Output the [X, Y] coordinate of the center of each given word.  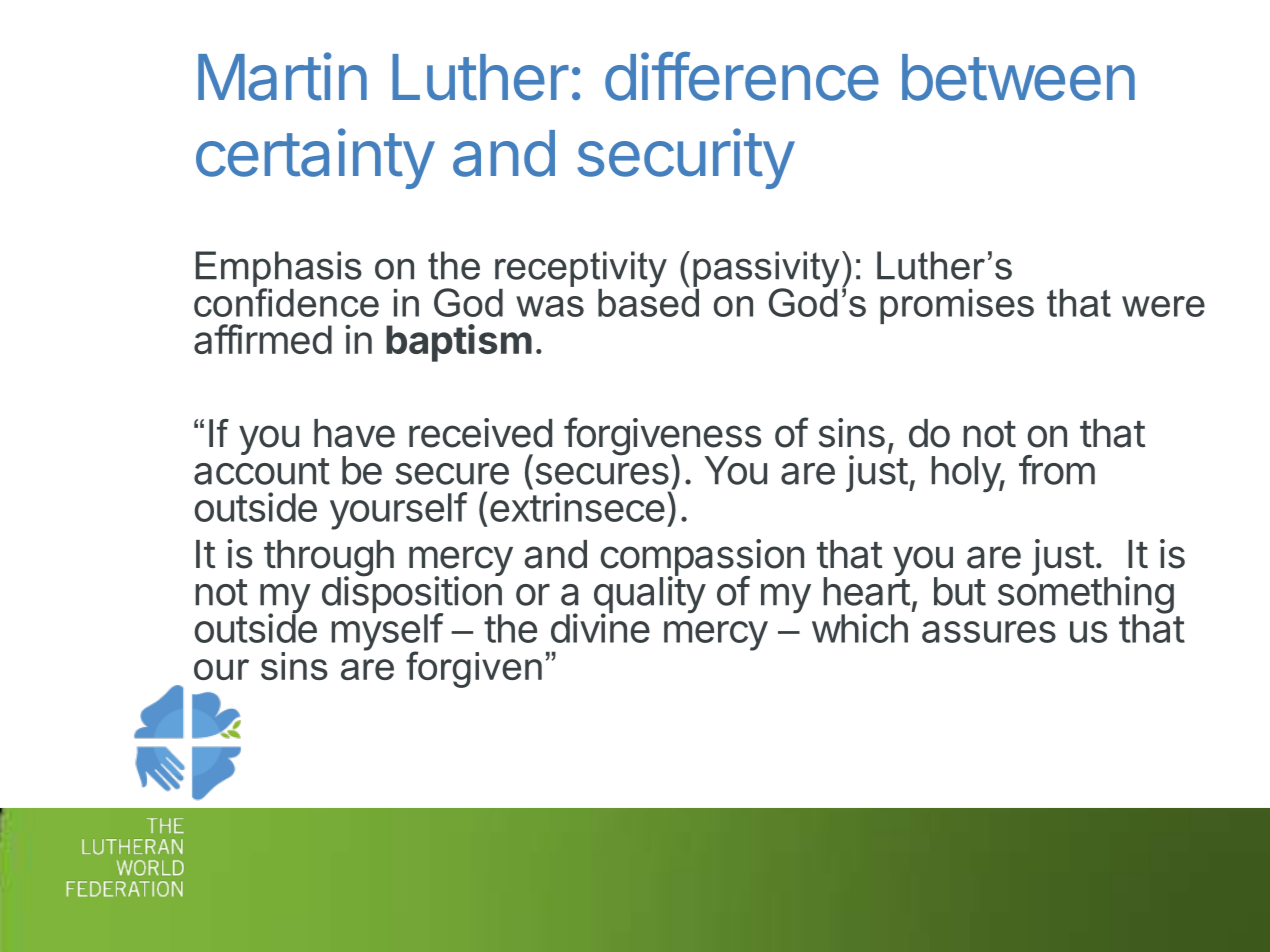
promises [957, 306]
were [1163, 306]
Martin [282, 76]
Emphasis [279, 270]
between [1018, 77]
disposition [412, 595]
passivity [766, 270]
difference [742, 76]
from [1057, 470]
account [262, 471]
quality [650, 595]
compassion [702, 558]
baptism [459, 343]
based [648, 301]
